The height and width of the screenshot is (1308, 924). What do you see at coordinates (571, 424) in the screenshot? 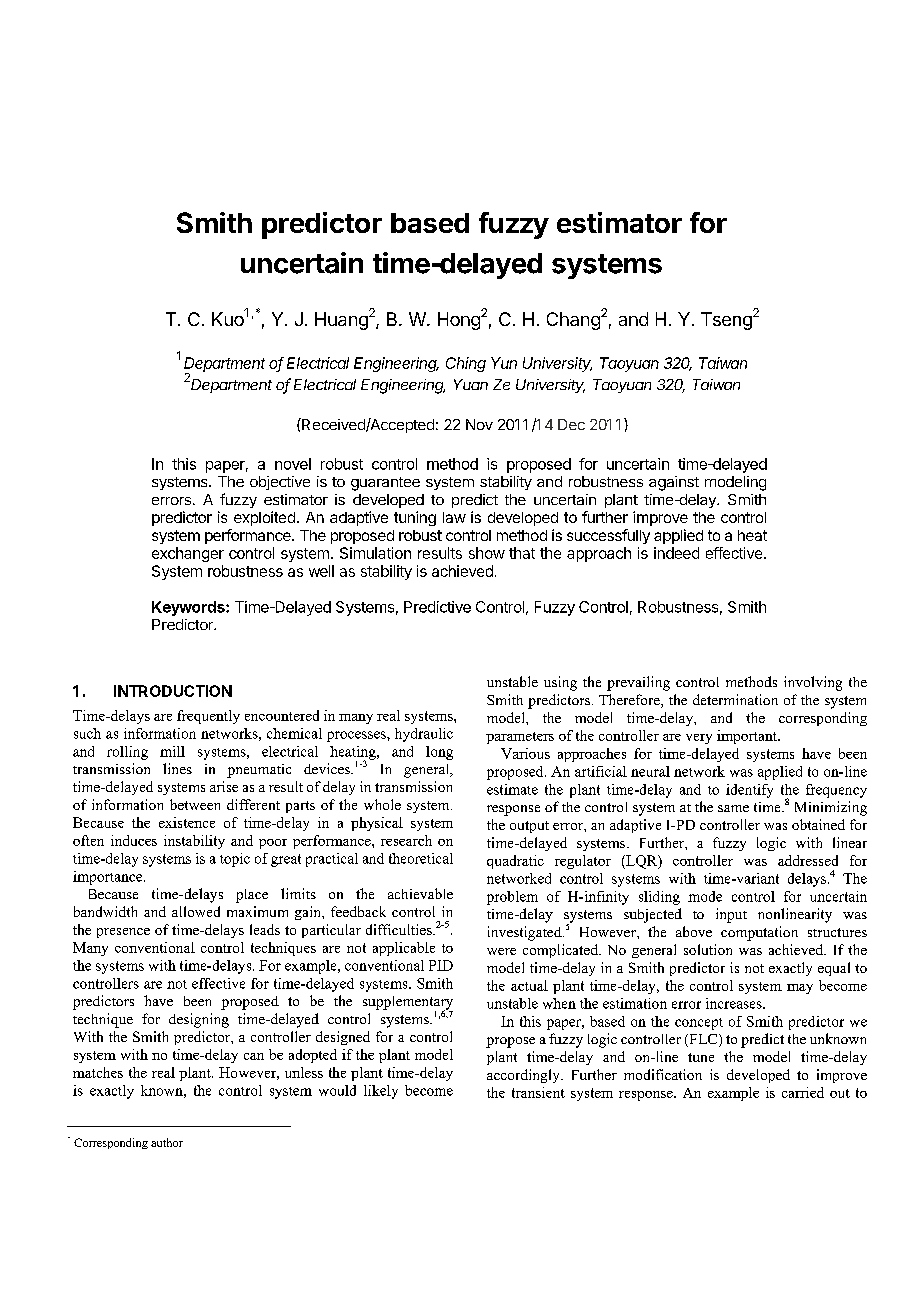
I see `Dec` at bounding box center [571, 424].
